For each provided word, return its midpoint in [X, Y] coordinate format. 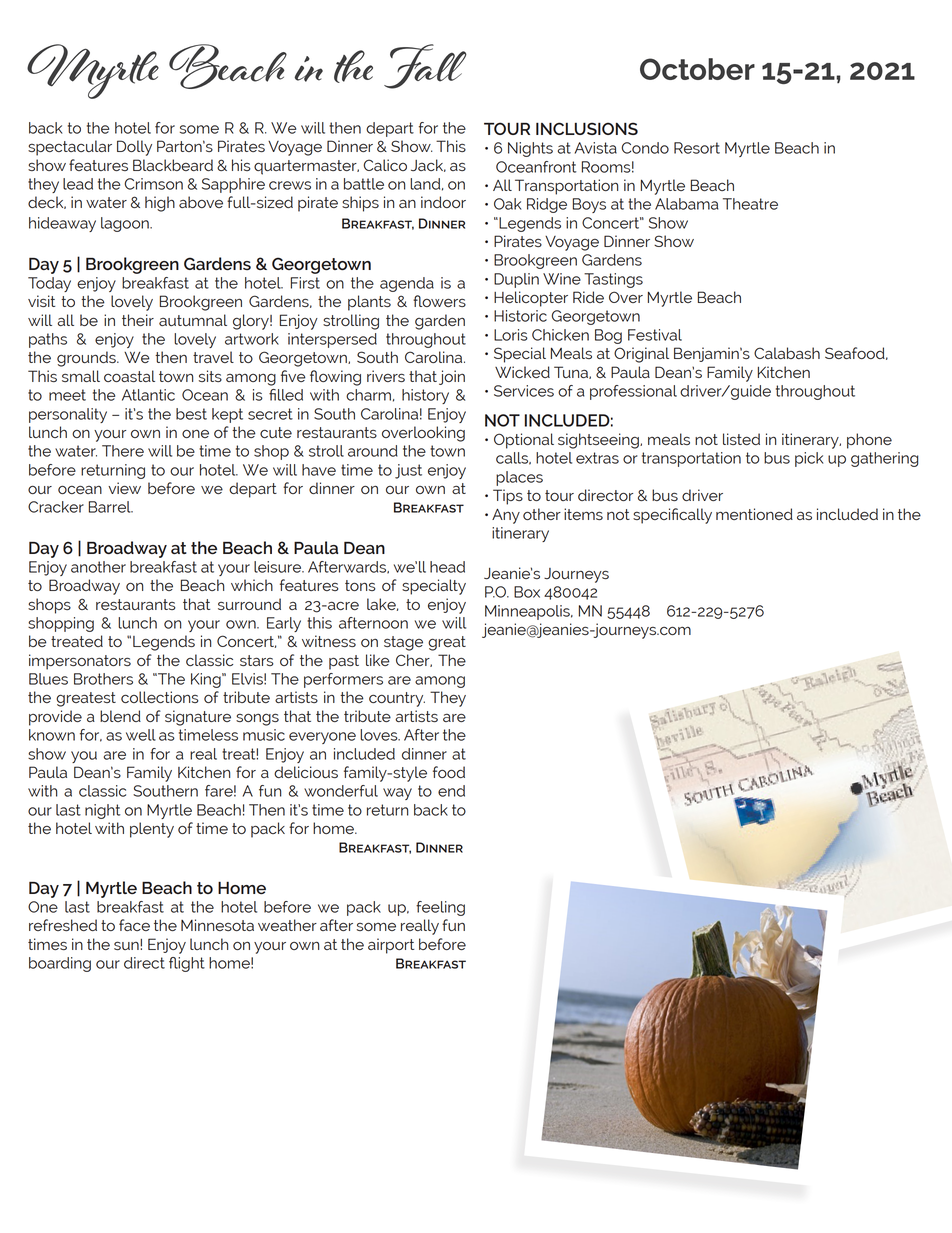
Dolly [134, 148]
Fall [425, 66]
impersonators [80, 662]
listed [741, 439]
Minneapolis [528, 612]
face [134, 925]
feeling [440, 908]
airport [391, 946]
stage [403, 643]
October [697, 69]
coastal [129, 376]
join [452, 377]
